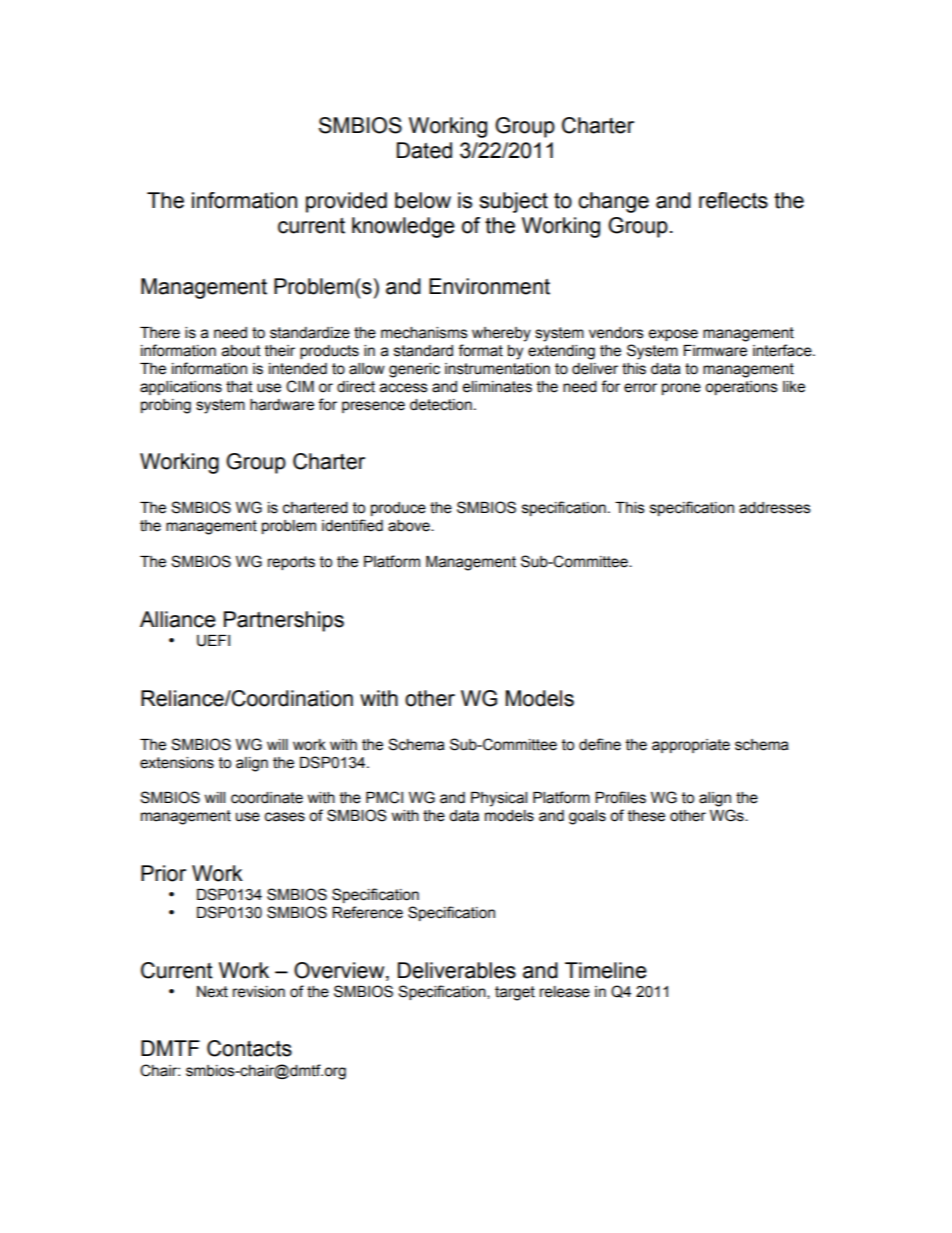 The height and width of the screenshot is (1233, 952). Describe the element at coordinates (346, 202) in the screenshot. I see `provided` at that location.
